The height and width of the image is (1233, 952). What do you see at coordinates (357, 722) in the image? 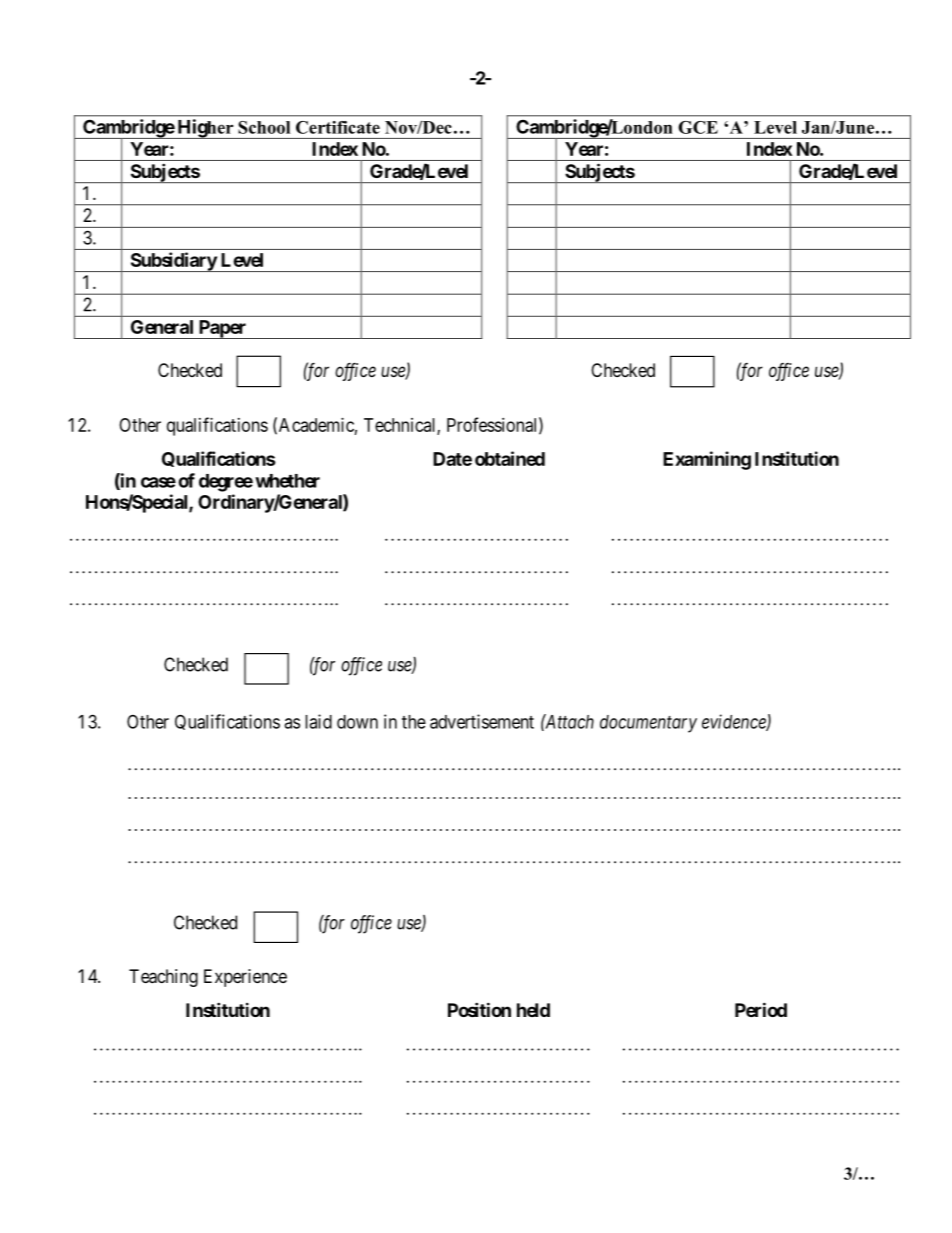
I see `down` at bounding box center [357, 722].
